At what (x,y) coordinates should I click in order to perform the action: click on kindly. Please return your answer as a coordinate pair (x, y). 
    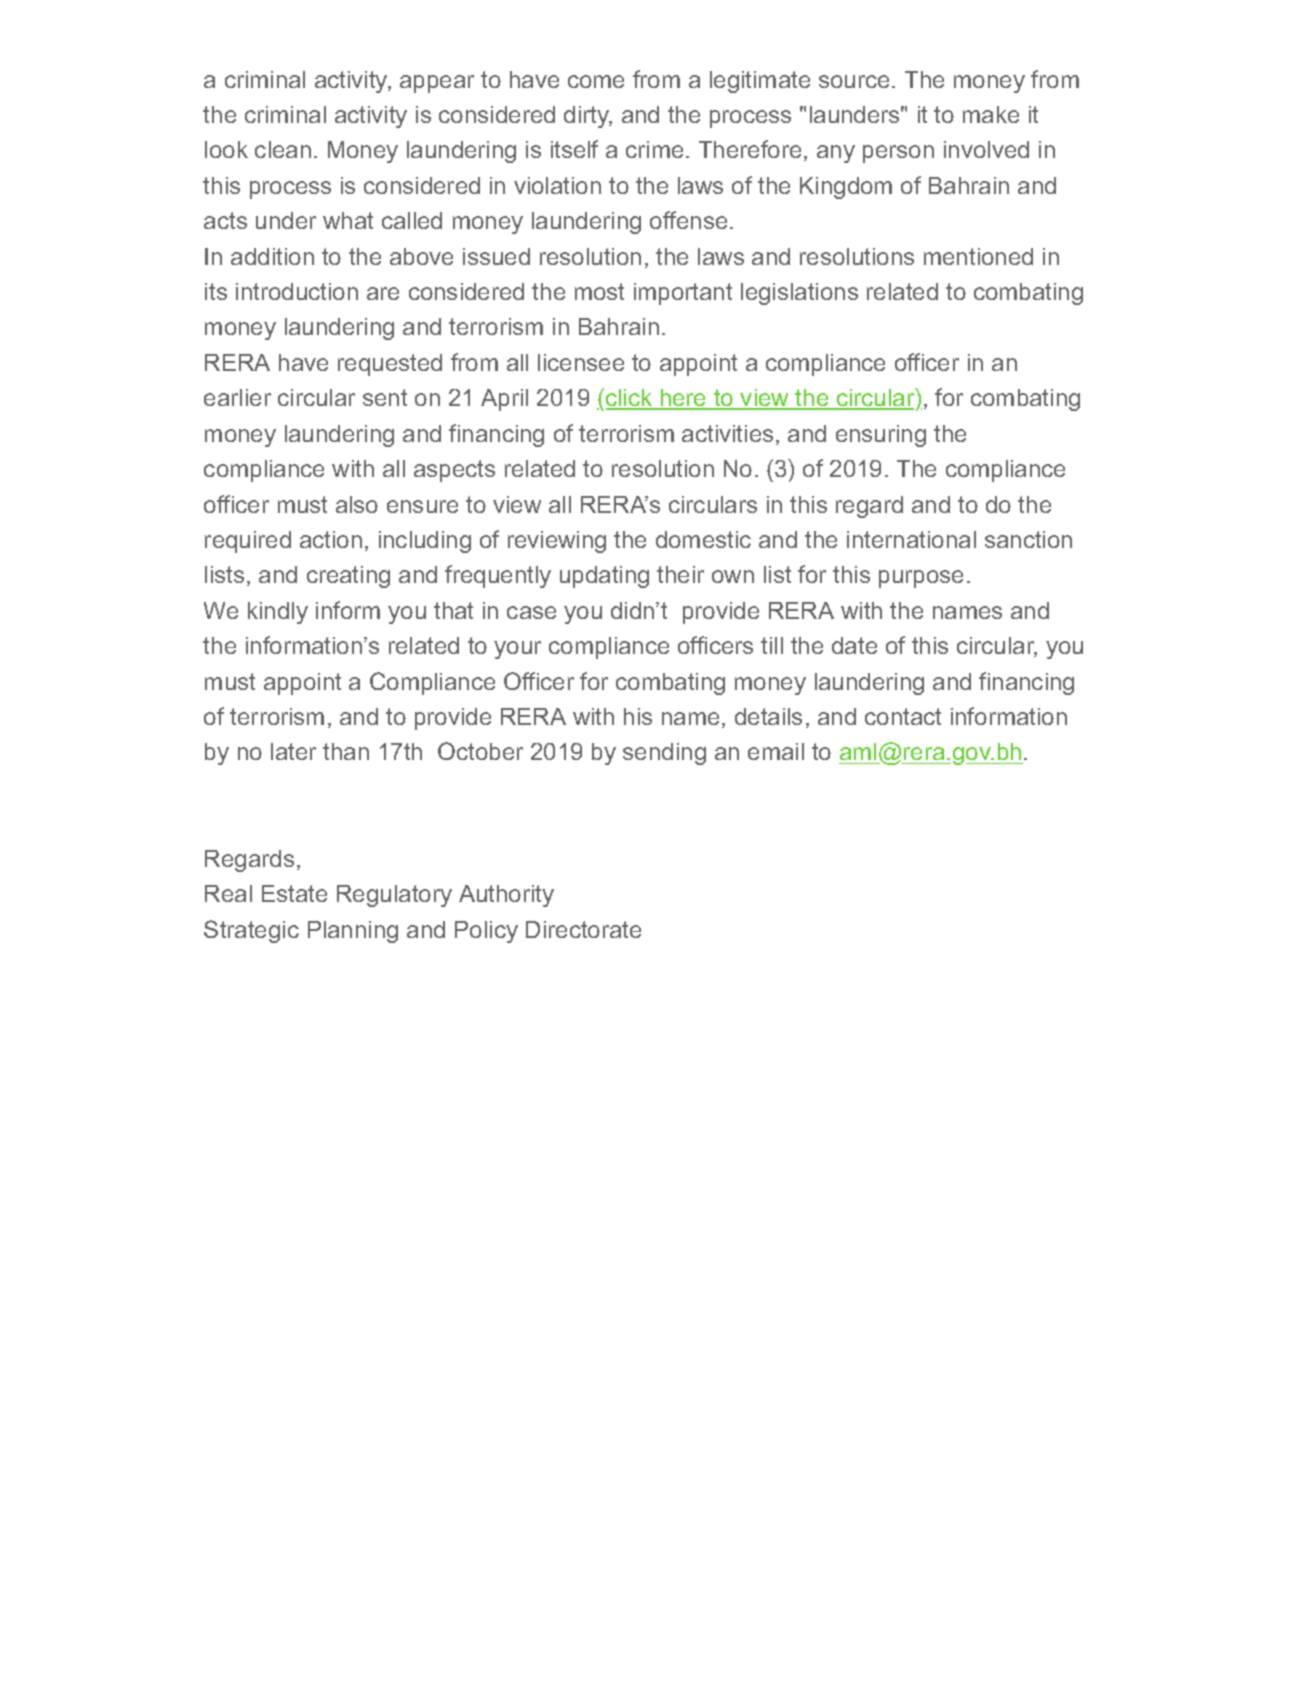
    Looking at the image, I should click on (278, 613).
